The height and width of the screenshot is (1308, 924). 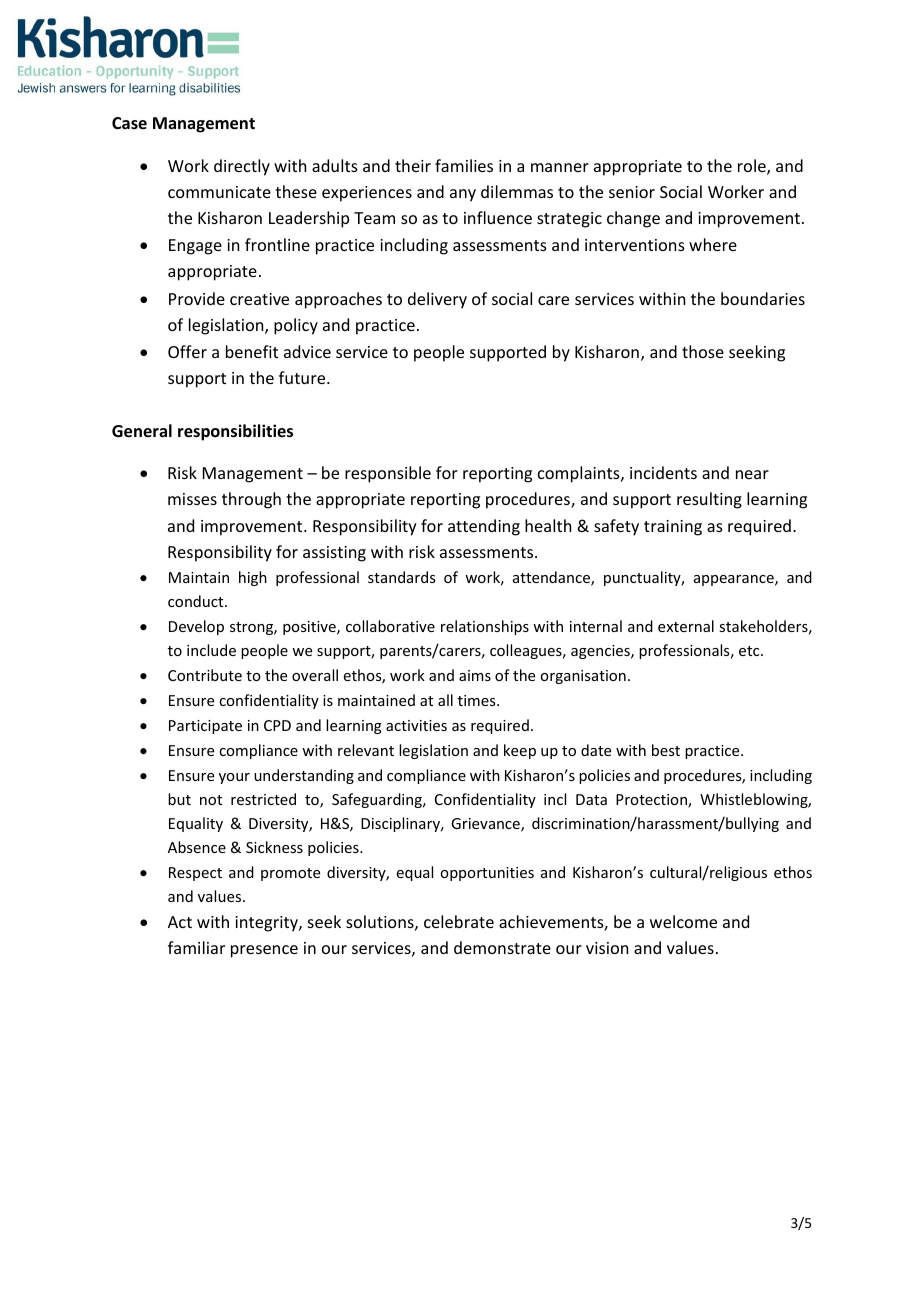 What do you see at coordinates (388, 474) in the screenshot?
I see `responsible` at bounding box center [388, 474].
